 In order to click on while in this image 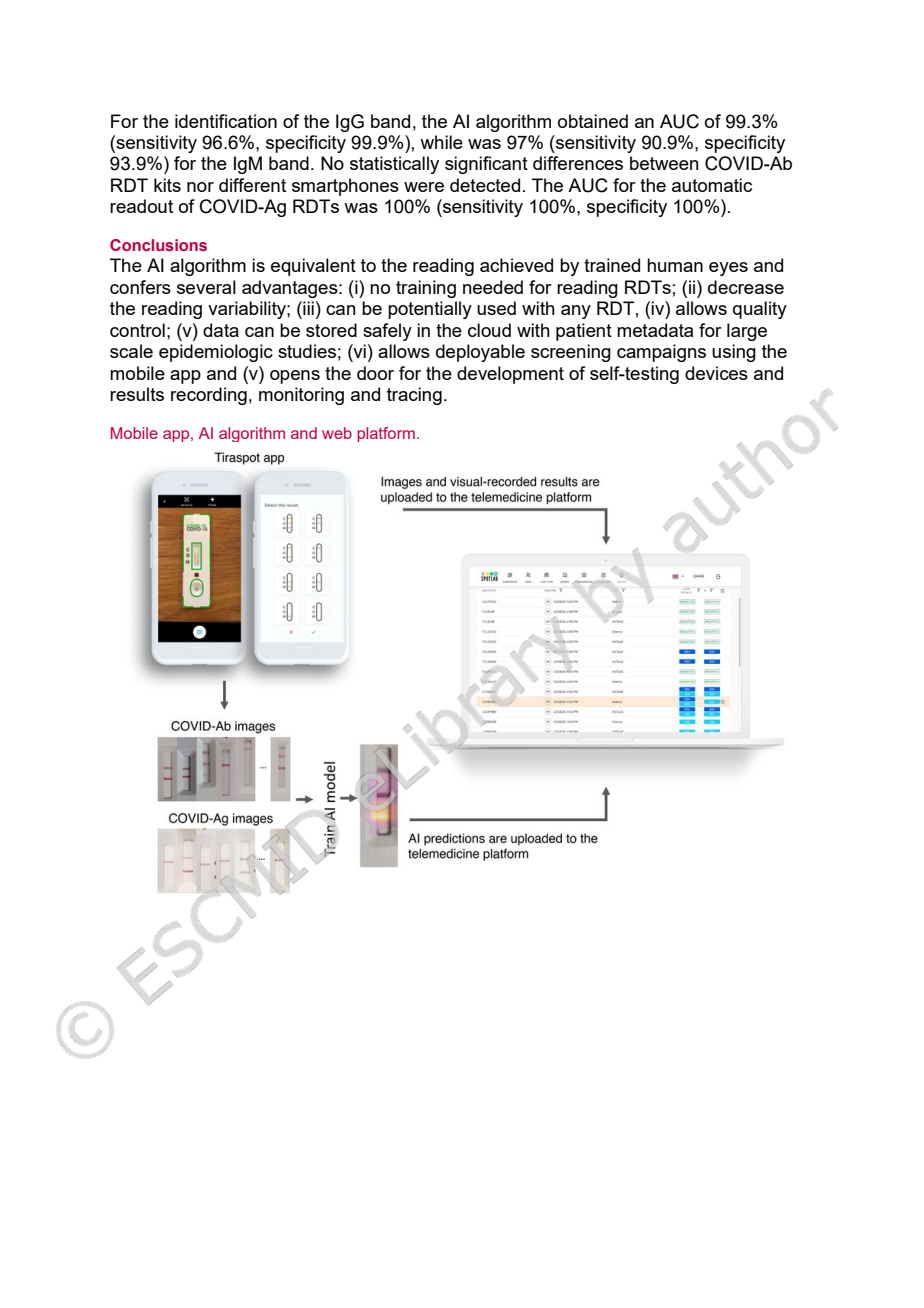, I will do `click(441, 142)`.
